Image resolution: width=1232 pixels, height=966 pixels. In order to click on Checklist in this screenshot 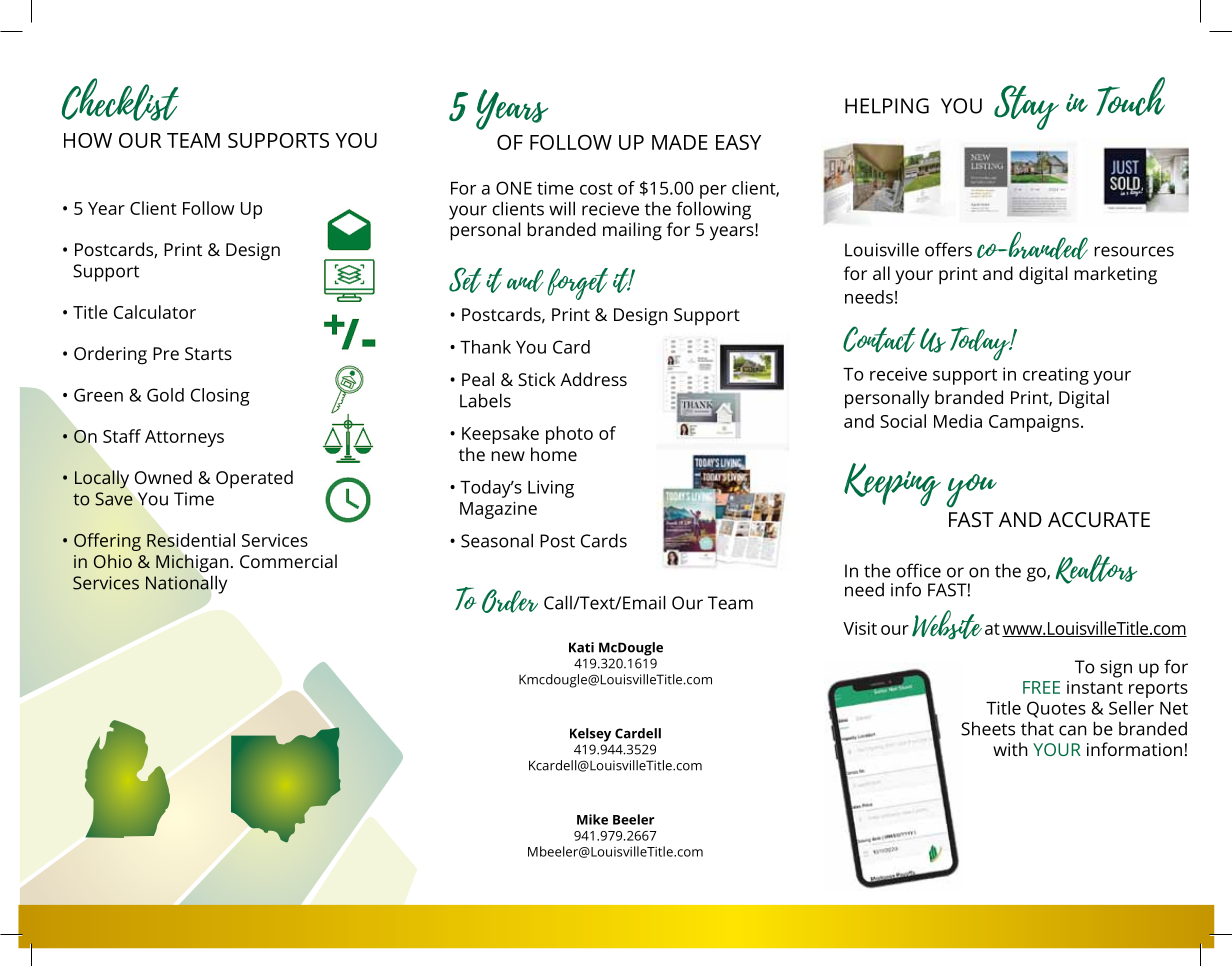, I will do `click(120, 99)`.
